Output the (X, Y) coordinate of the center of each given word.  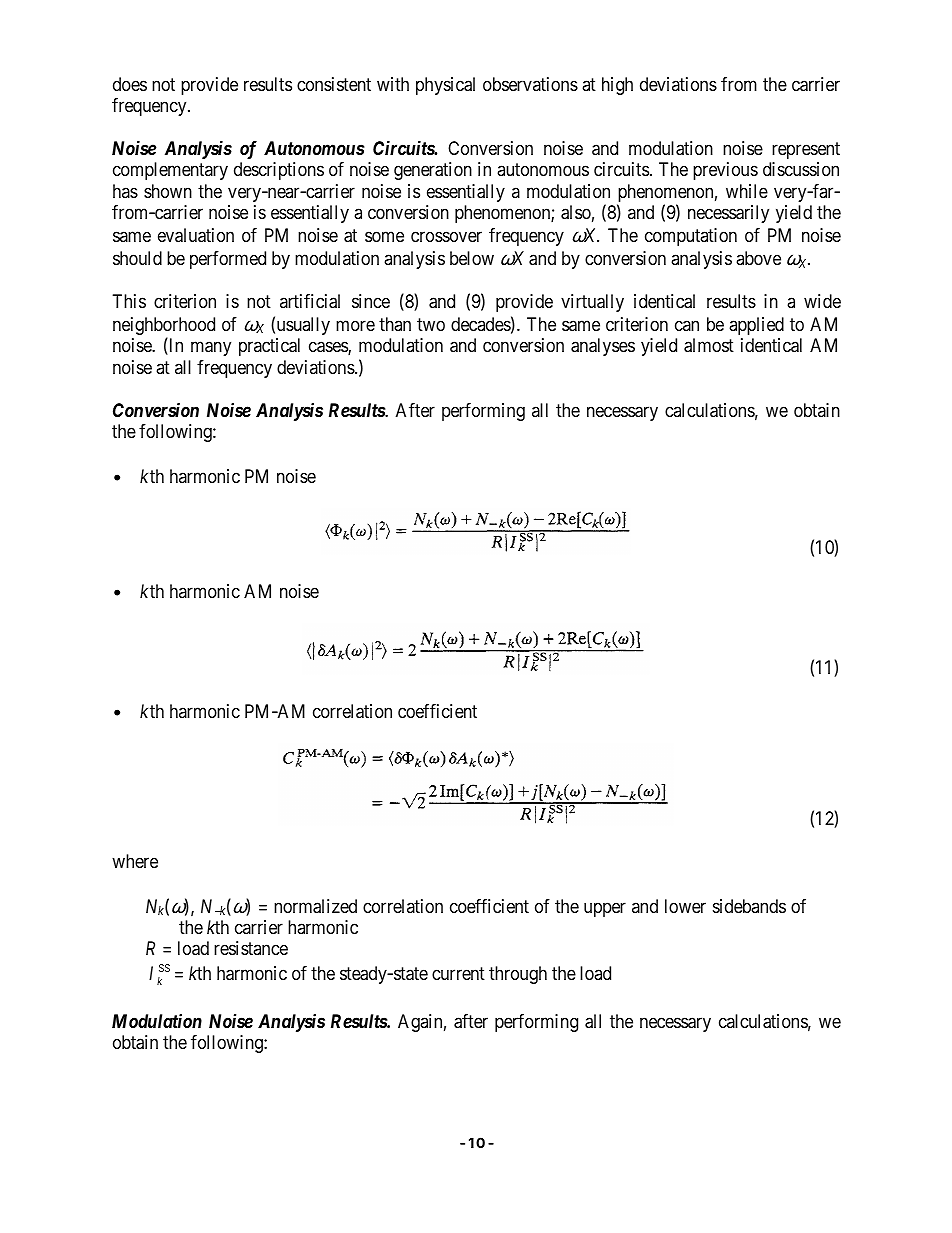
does (130, 84)
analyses (603, 347)
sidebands (749, 906)
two (431, 324)
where (135, 861)
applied (756, 326)
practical (269, 347)
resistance (251, 948)
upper (605, 909)
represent (806, 150)
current (458, 974)
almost (709, 345)
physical (445, 86)
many (211, 349)
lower (685, 906)
